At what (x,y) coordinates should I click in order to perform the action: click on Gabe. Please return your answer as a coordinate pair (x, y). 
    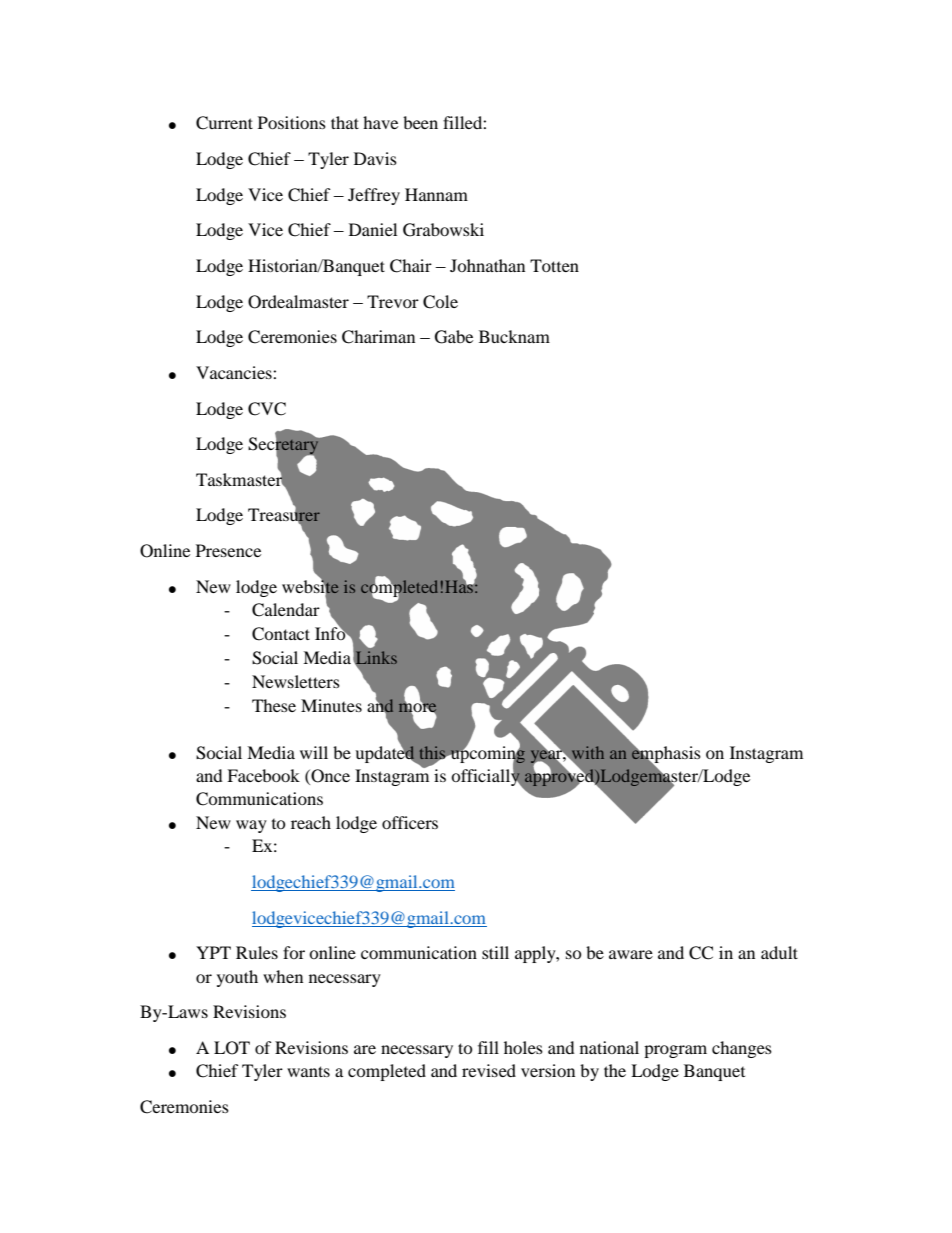
    Looking at the image, I should click on (454, 337).
